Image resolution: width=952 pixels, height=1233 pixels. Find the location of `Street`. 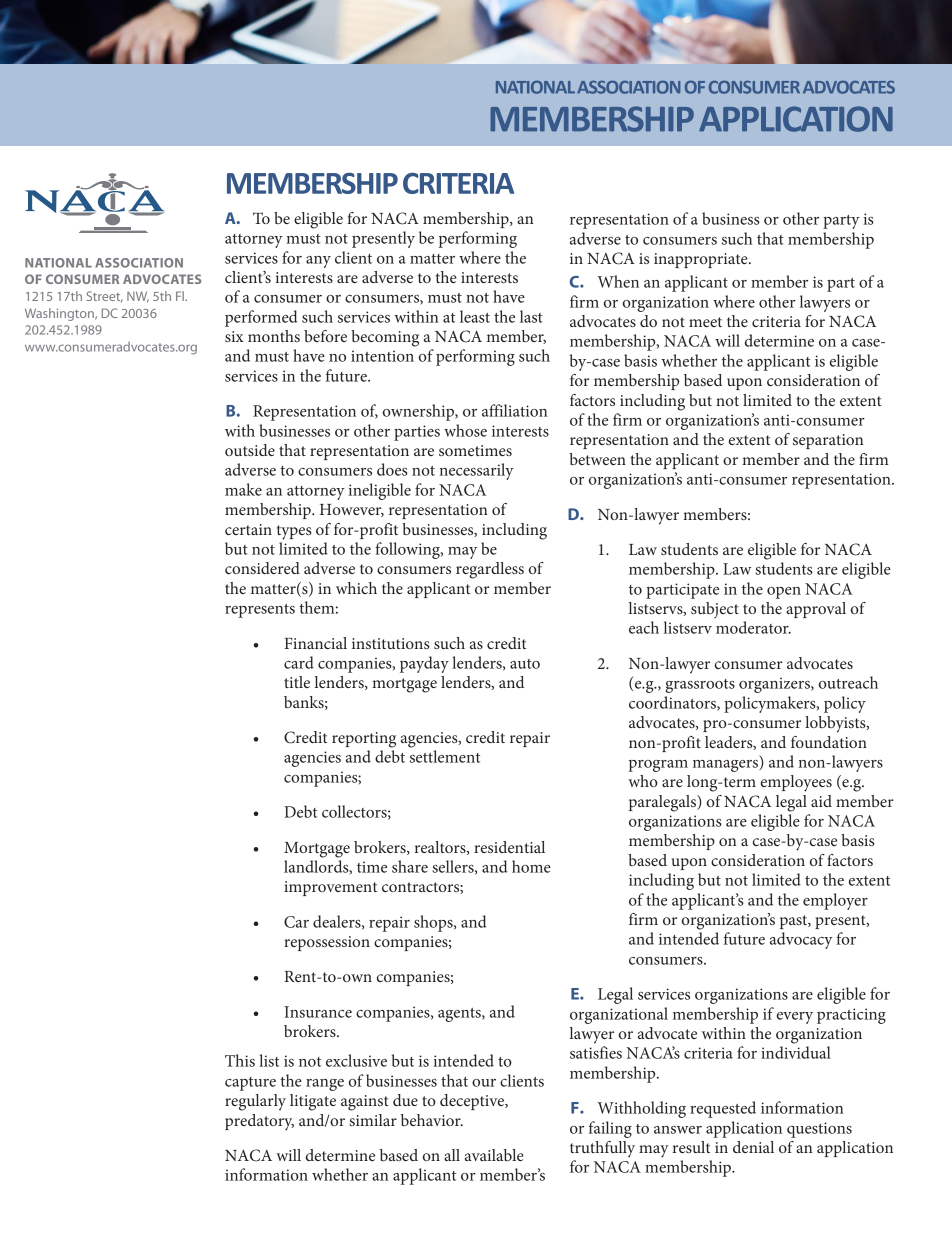

Street is located at coordinates (104, 297).
